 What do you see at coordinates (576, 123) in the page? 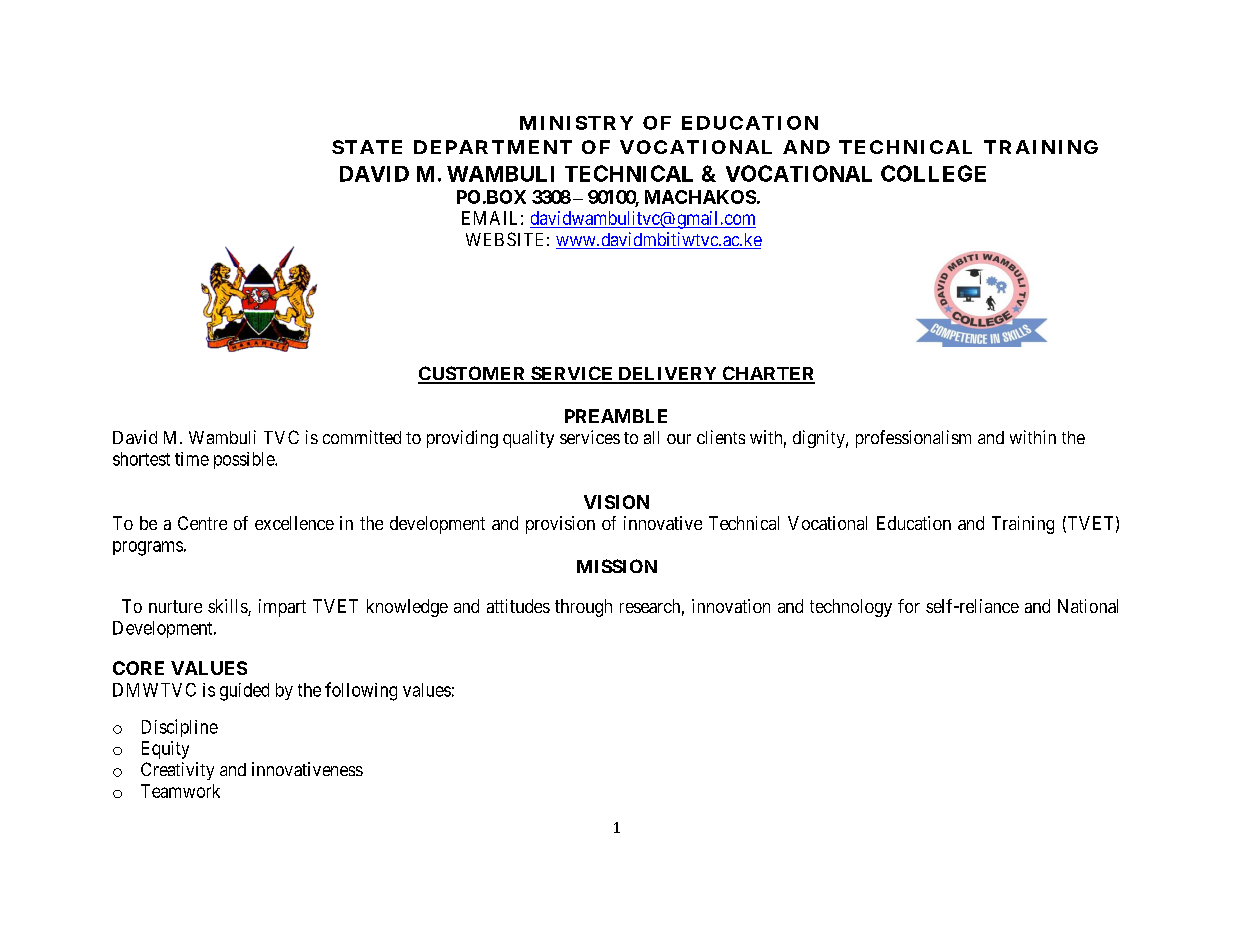
I see `MINISTRY` at bounding box center [576, 123].
